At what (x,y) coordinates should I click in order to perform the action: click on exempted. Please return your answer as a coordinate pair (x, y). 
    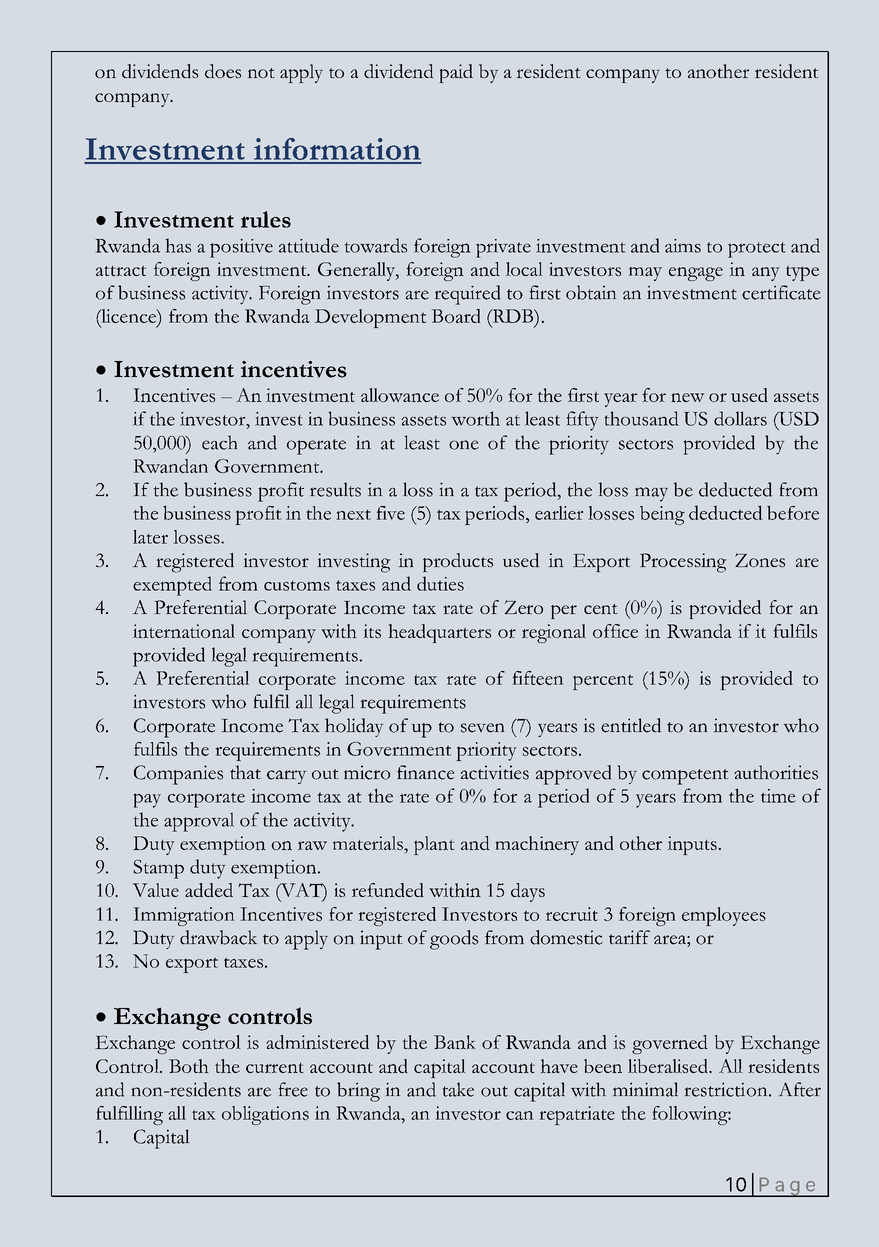
    Looking at the image, I should click on (172, 586).
